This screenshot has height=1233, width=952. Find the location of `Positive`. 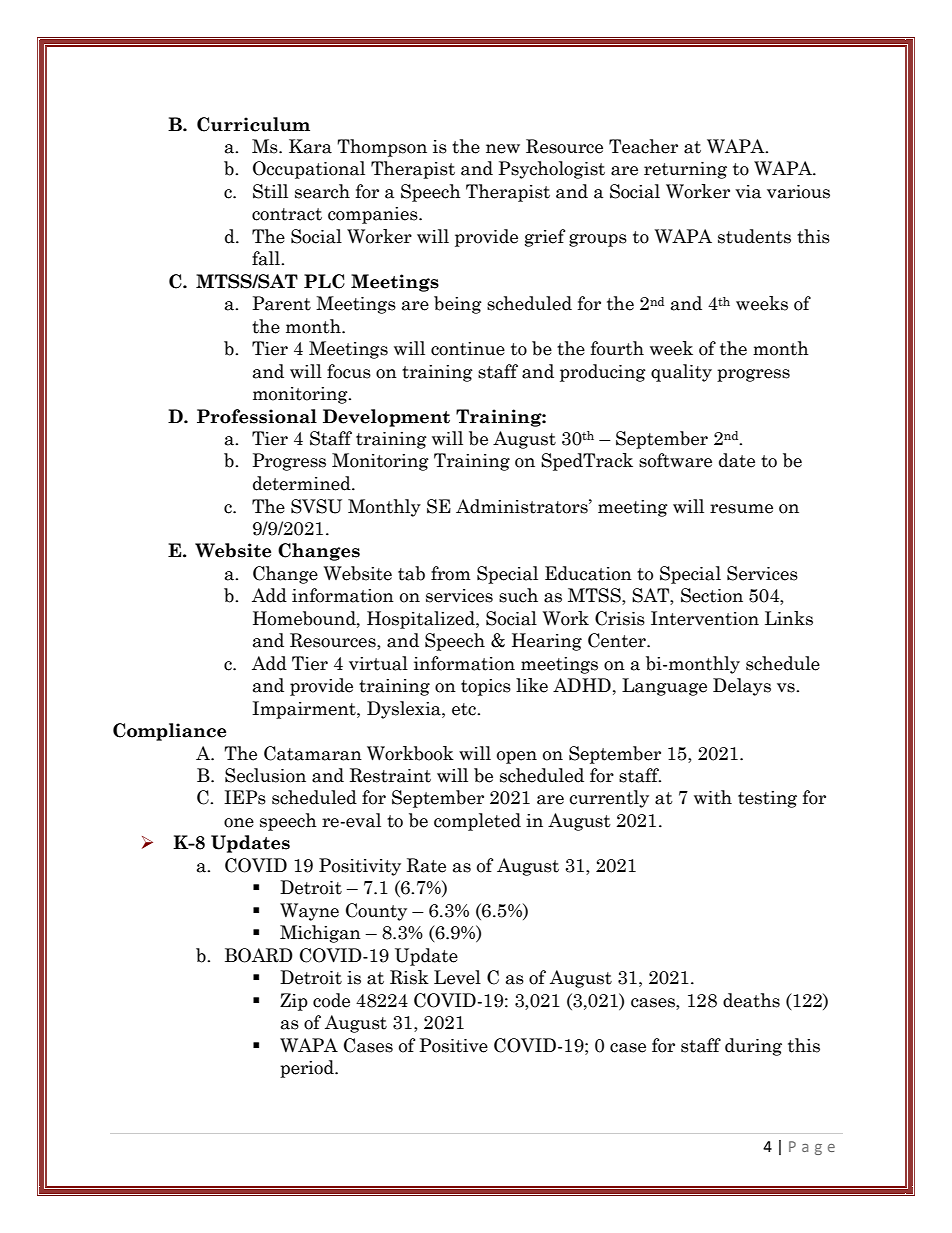

Positive is located at coordinates (453, 1045).
